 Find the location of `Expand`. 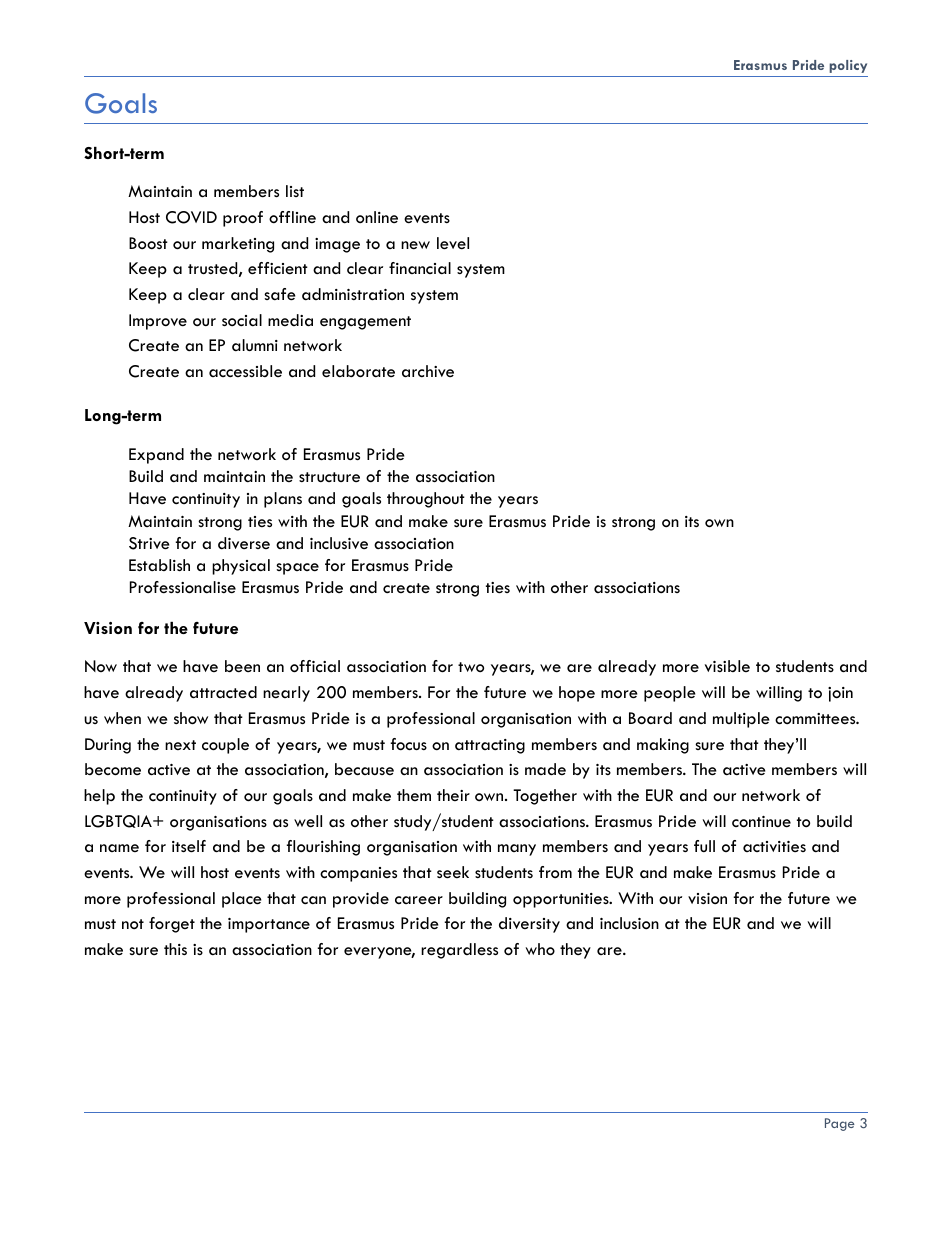

Expand is located at coordinates (156, 456).
